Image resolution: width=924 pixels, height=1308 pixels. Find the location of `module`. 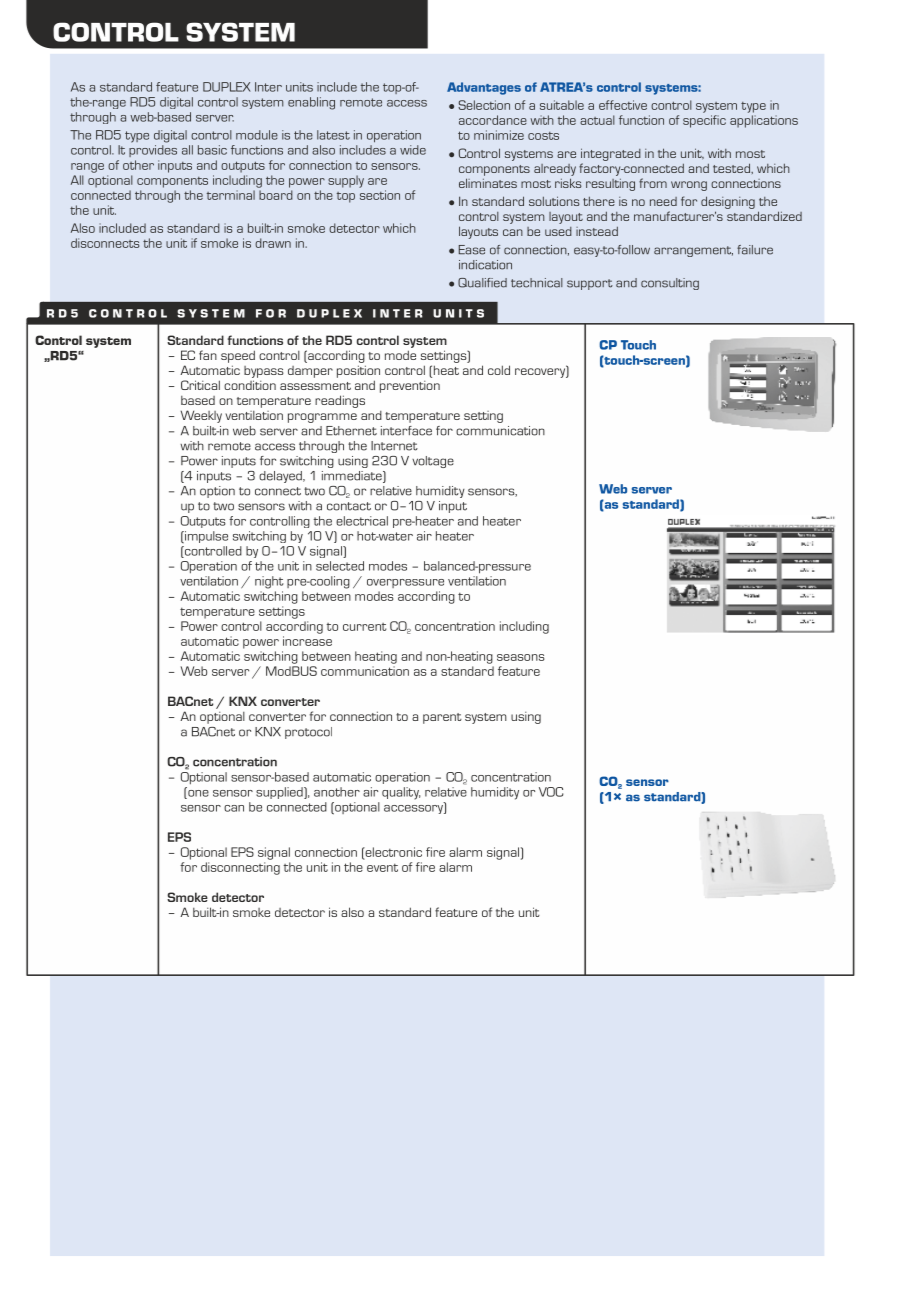

module is located at coordinates (257, 135).
